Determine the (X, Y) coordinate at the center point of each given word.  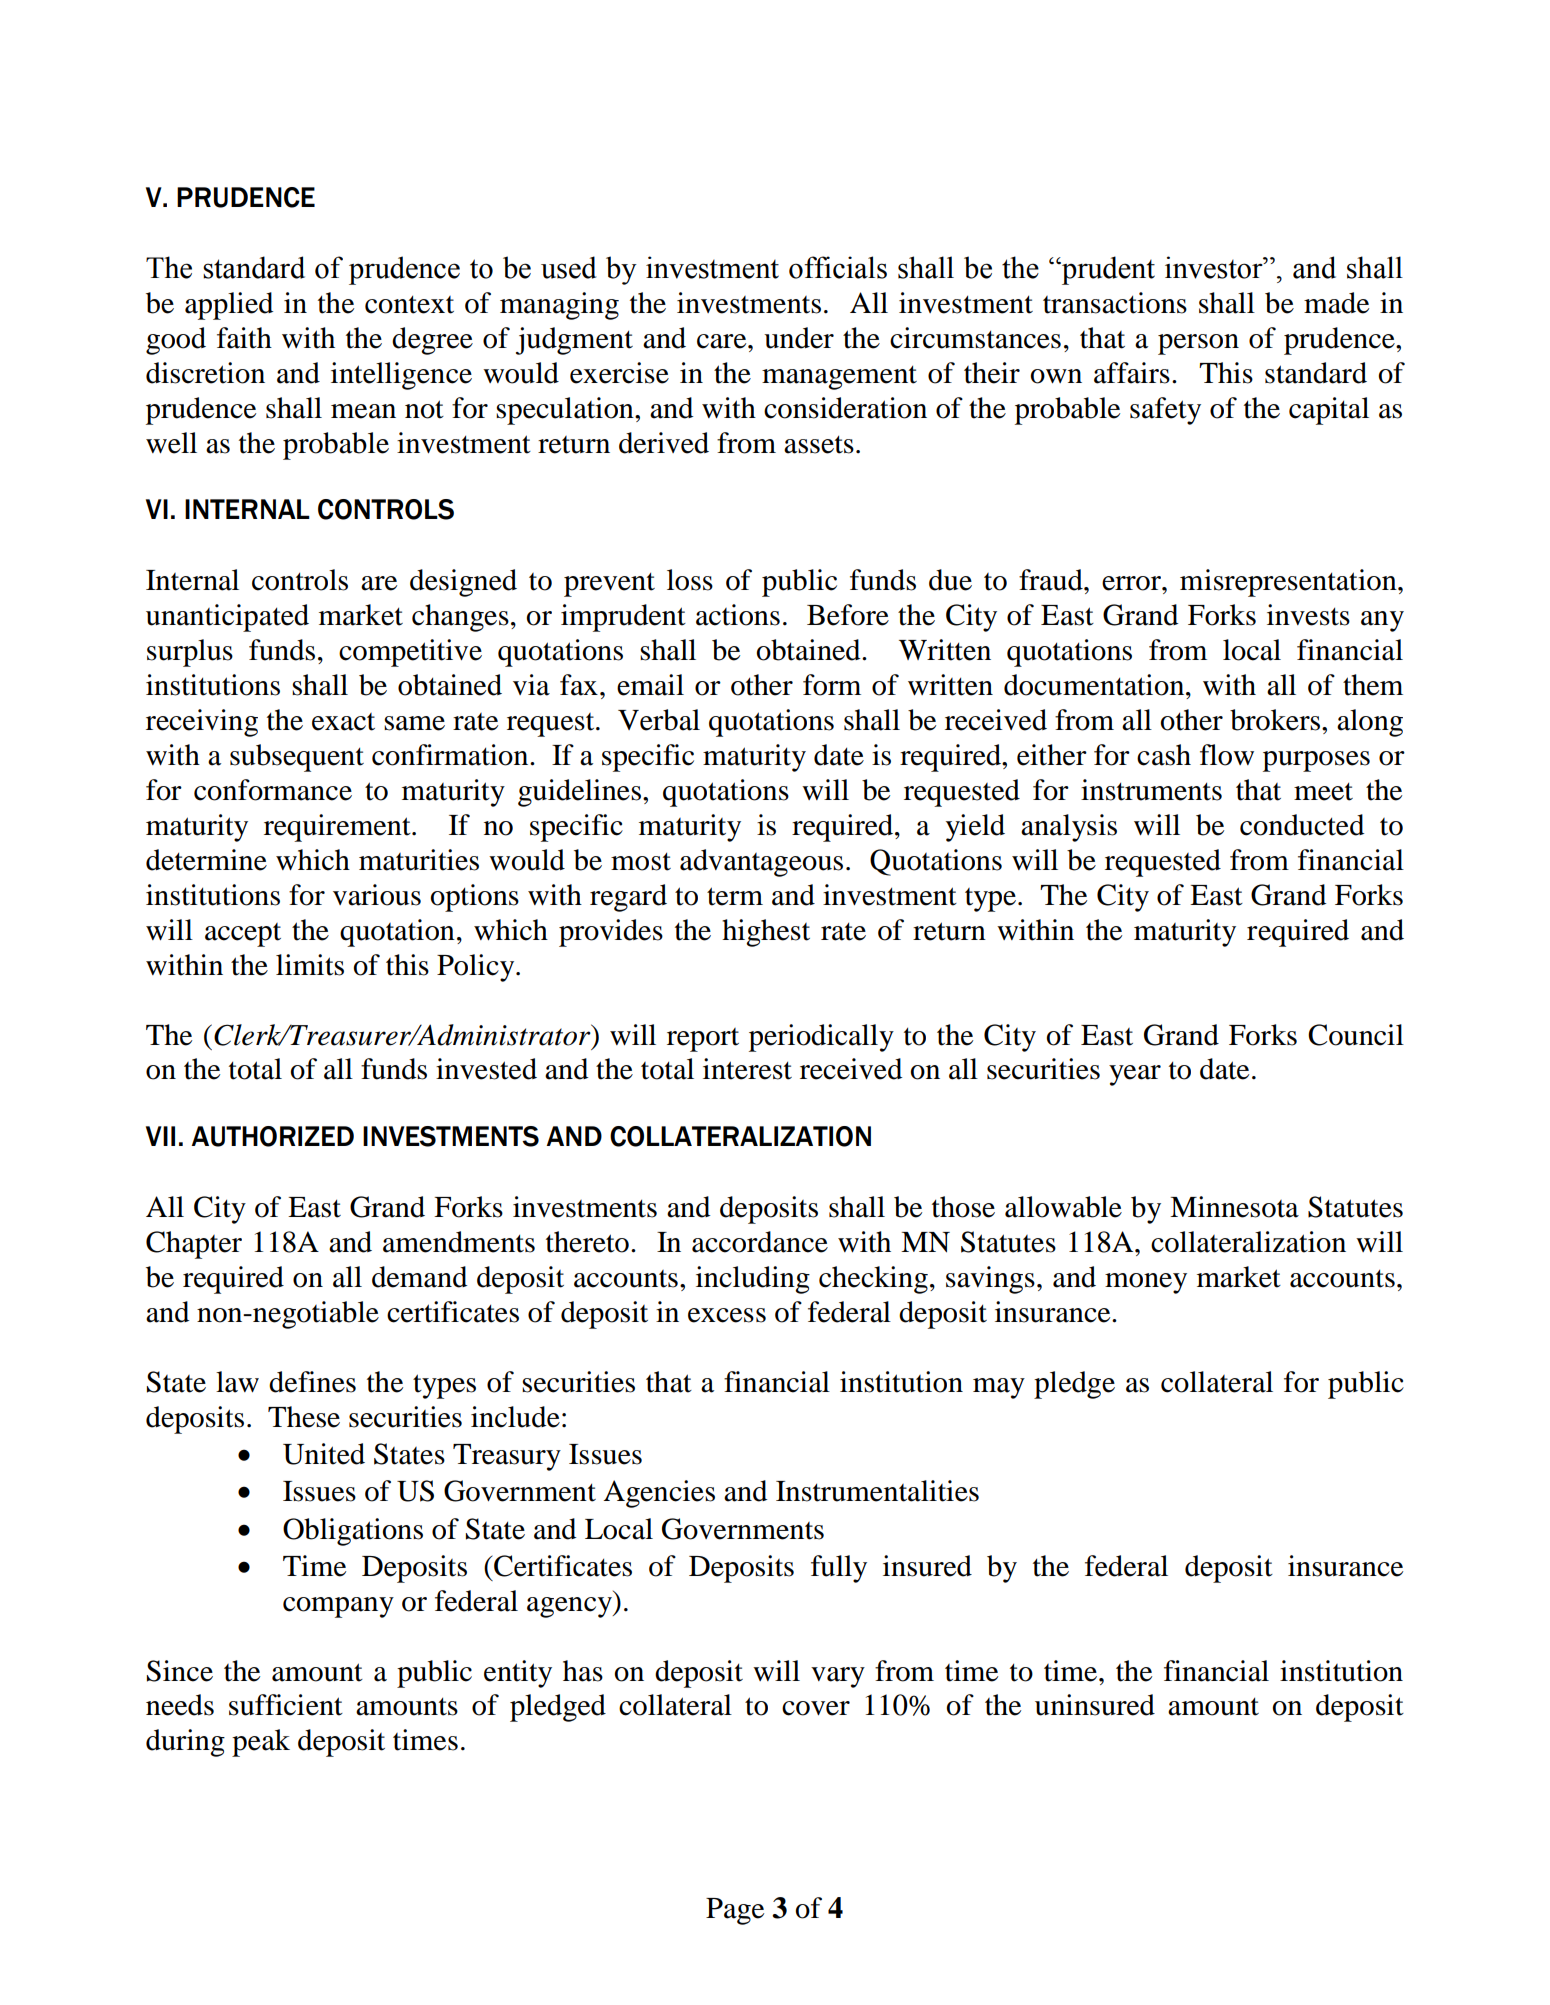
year (1135, 1075)
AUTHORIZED (272, 1136)
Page (735, 1911)
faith (244, 338)
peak (261, 1743)
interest (747, 1069)
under (799, 338)
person (1198, 344)
